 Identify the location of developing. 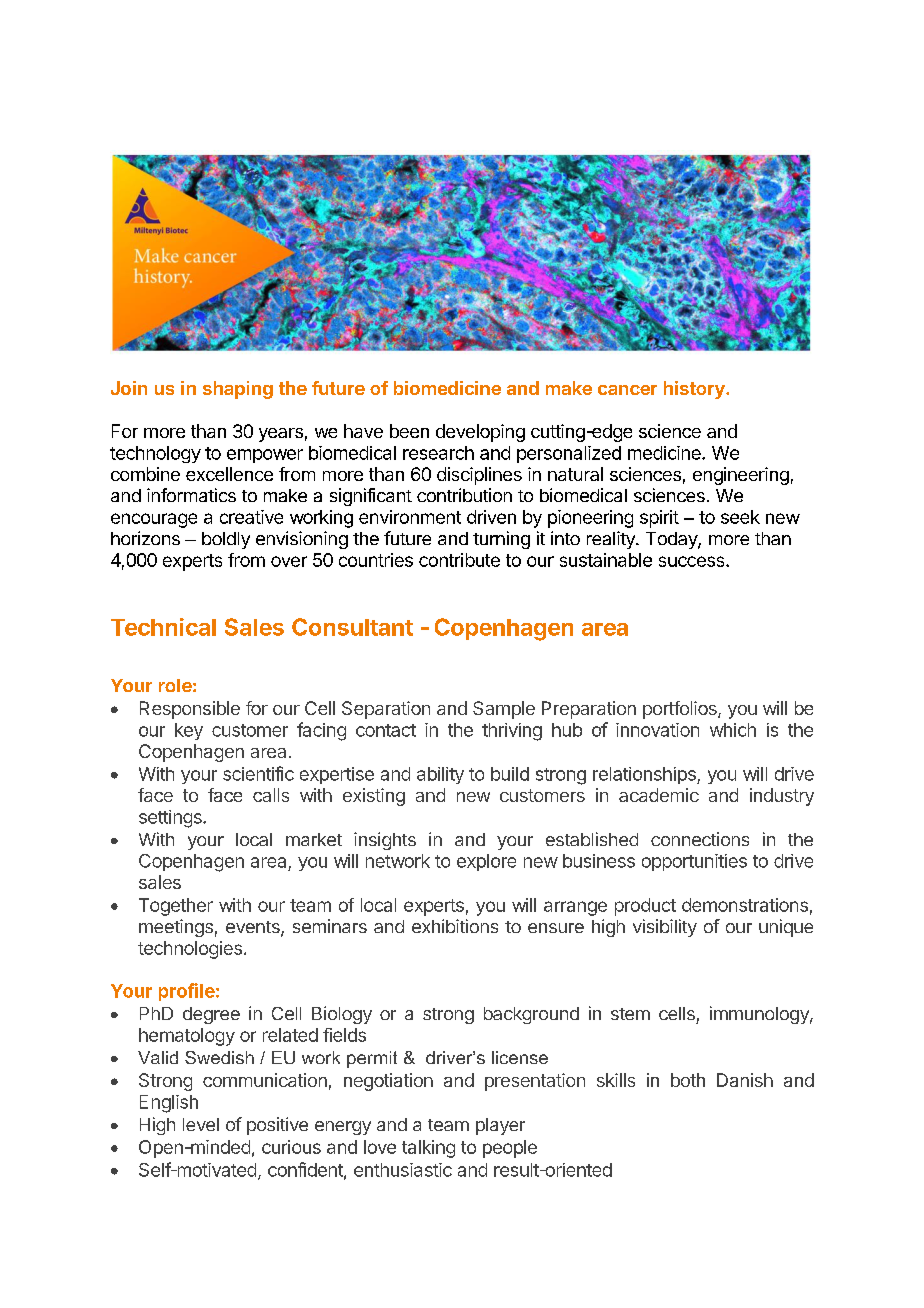
(480, 433).
